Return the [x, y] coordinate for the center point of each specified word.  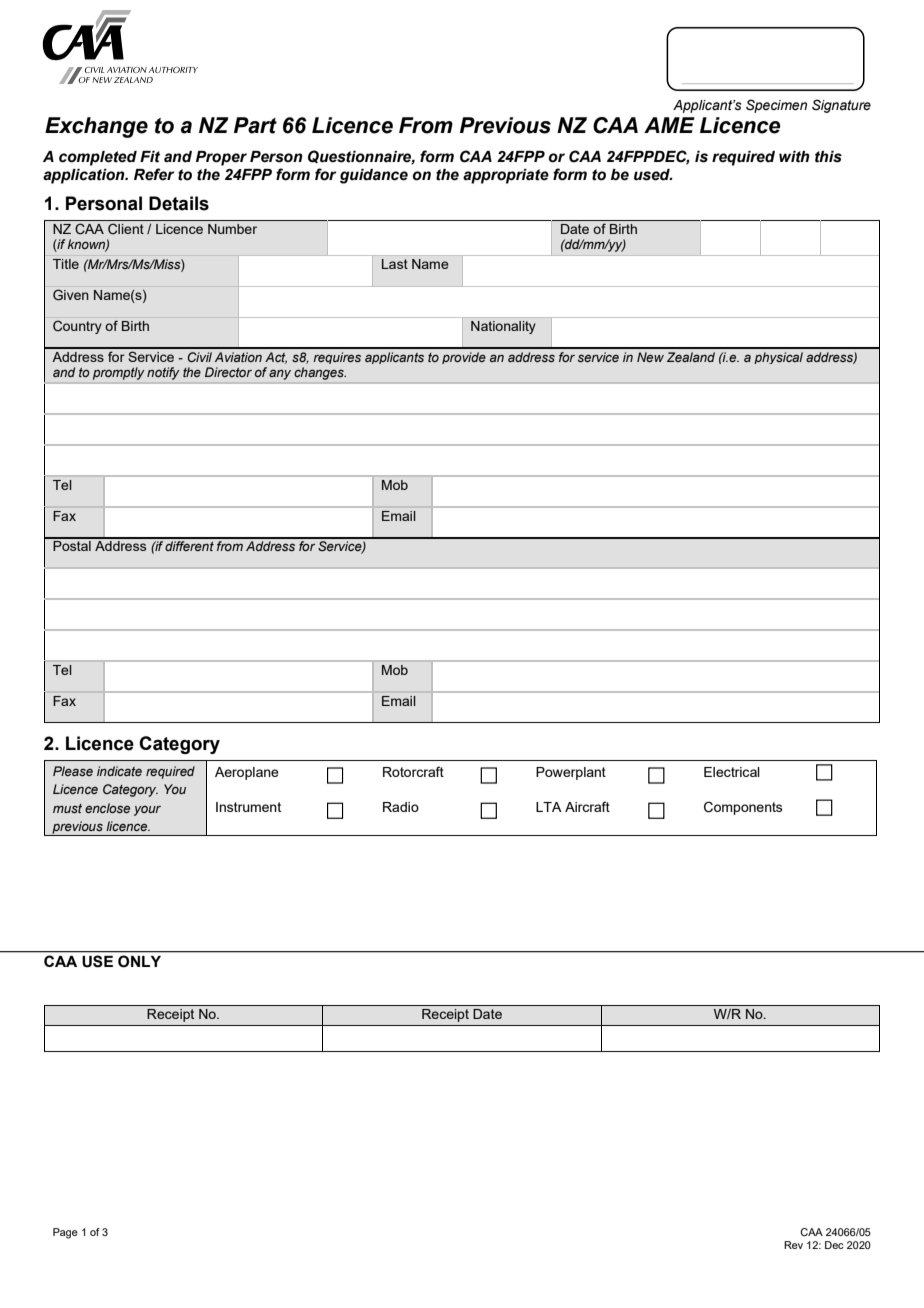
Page [65, 1233]
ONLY [139, 961]
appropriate [506, 176]
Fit [150, 157]
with [794, 157]
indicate [119, 771]
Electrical [732, 772]
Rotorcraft [413, 771]
